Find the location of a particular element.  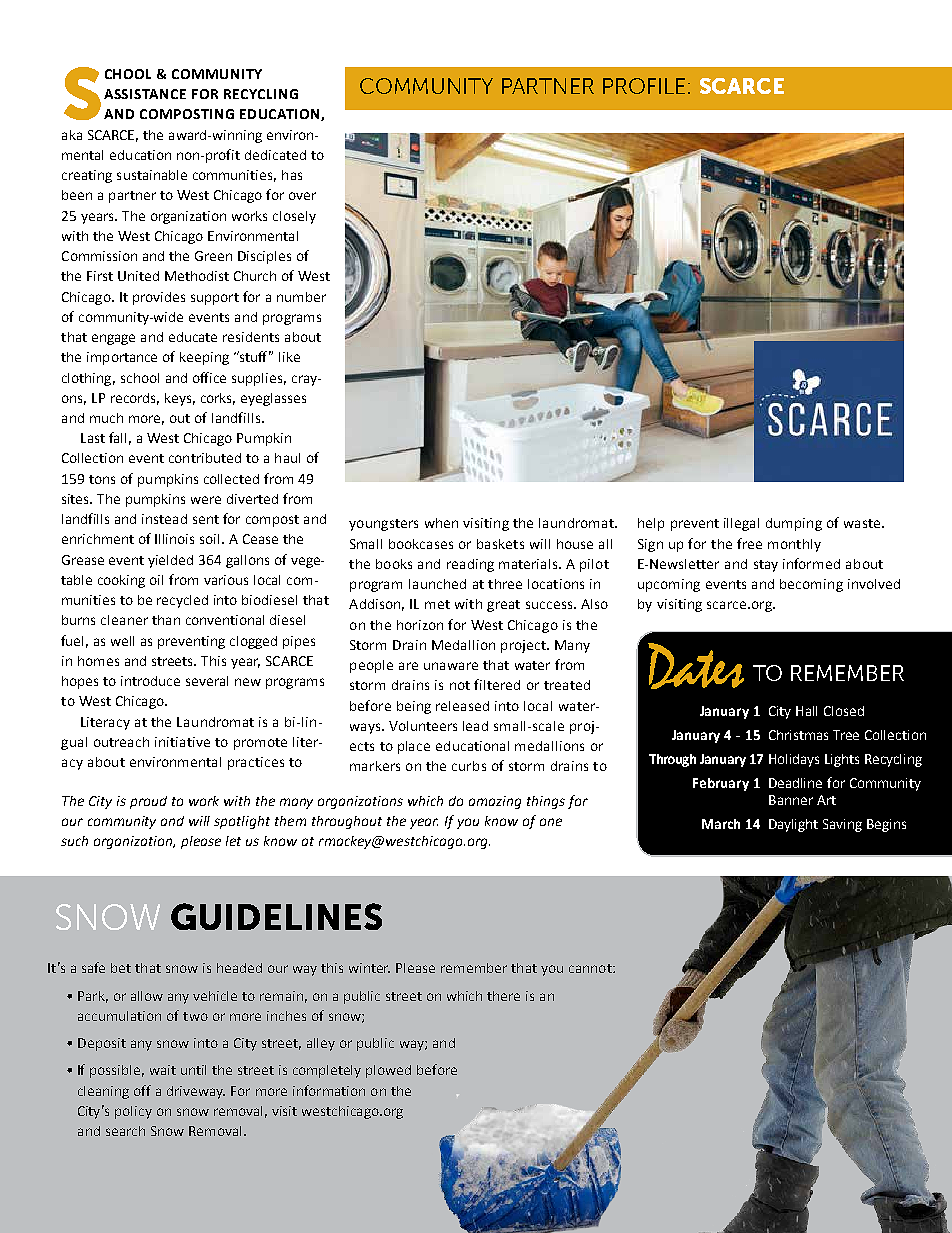

contributed is located at coordinates (205, 458).
